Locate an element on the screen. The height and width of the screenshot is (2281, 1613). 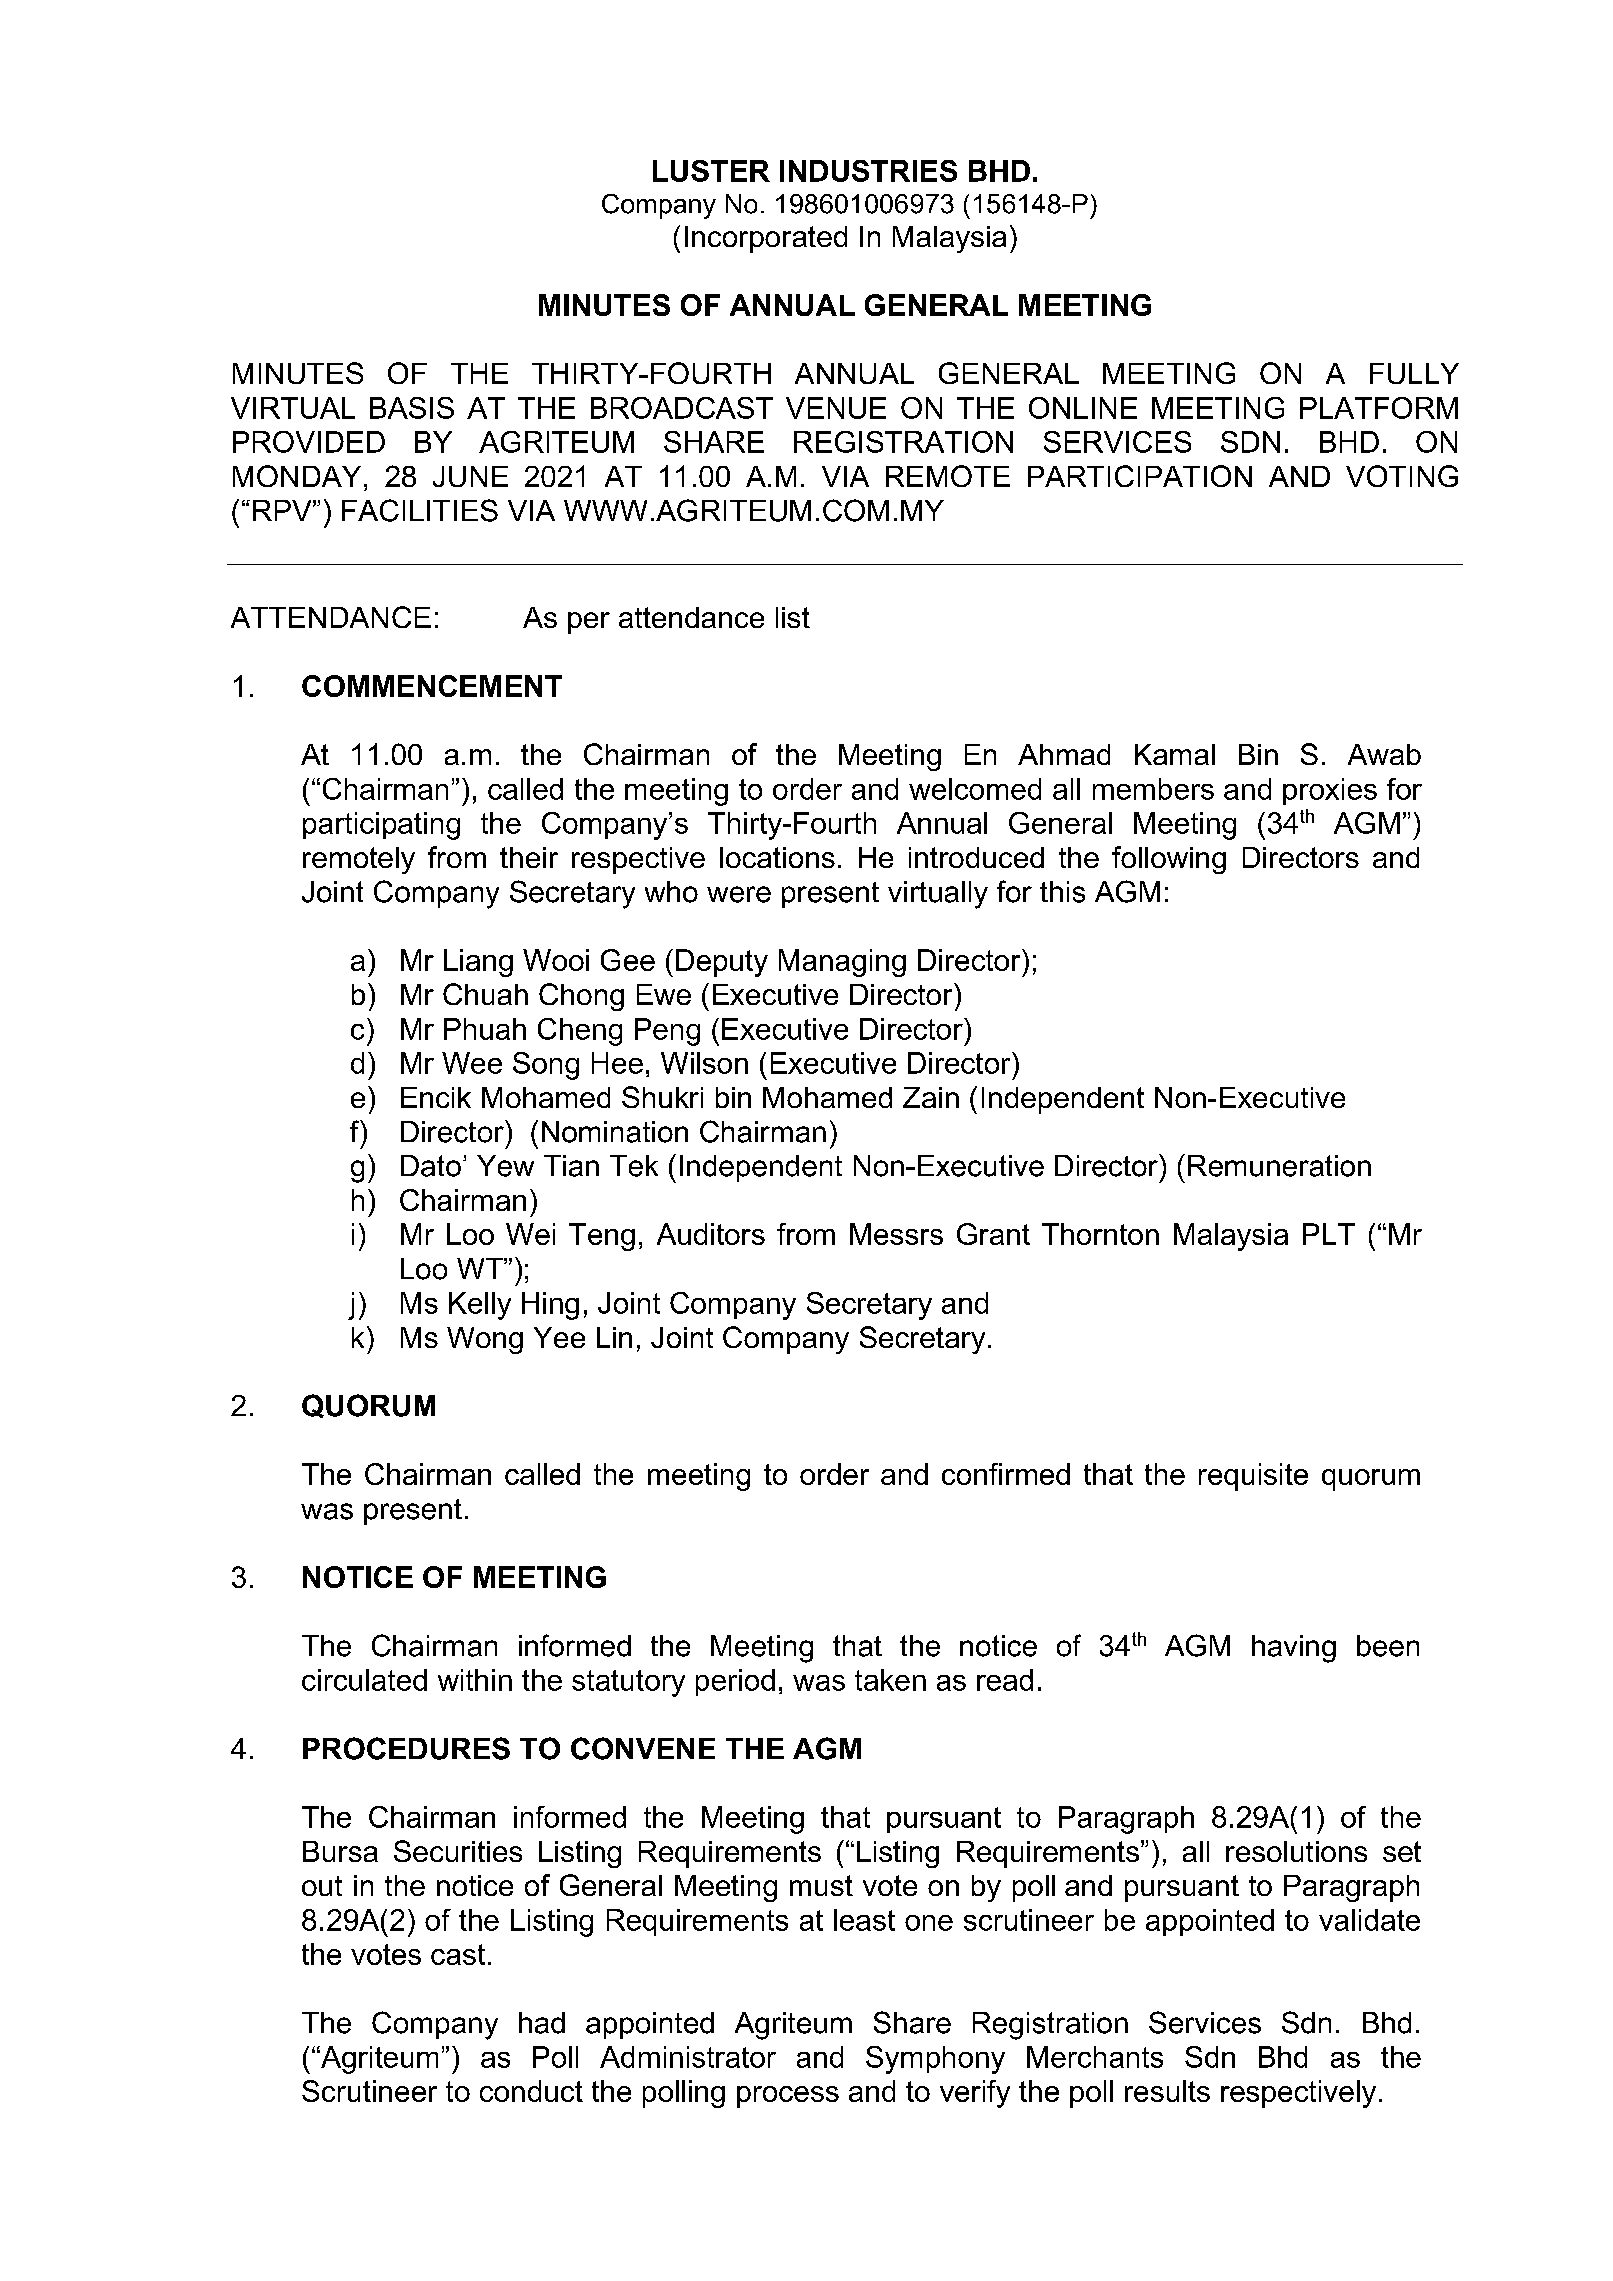
locations is located at coordinates (777, 857).
